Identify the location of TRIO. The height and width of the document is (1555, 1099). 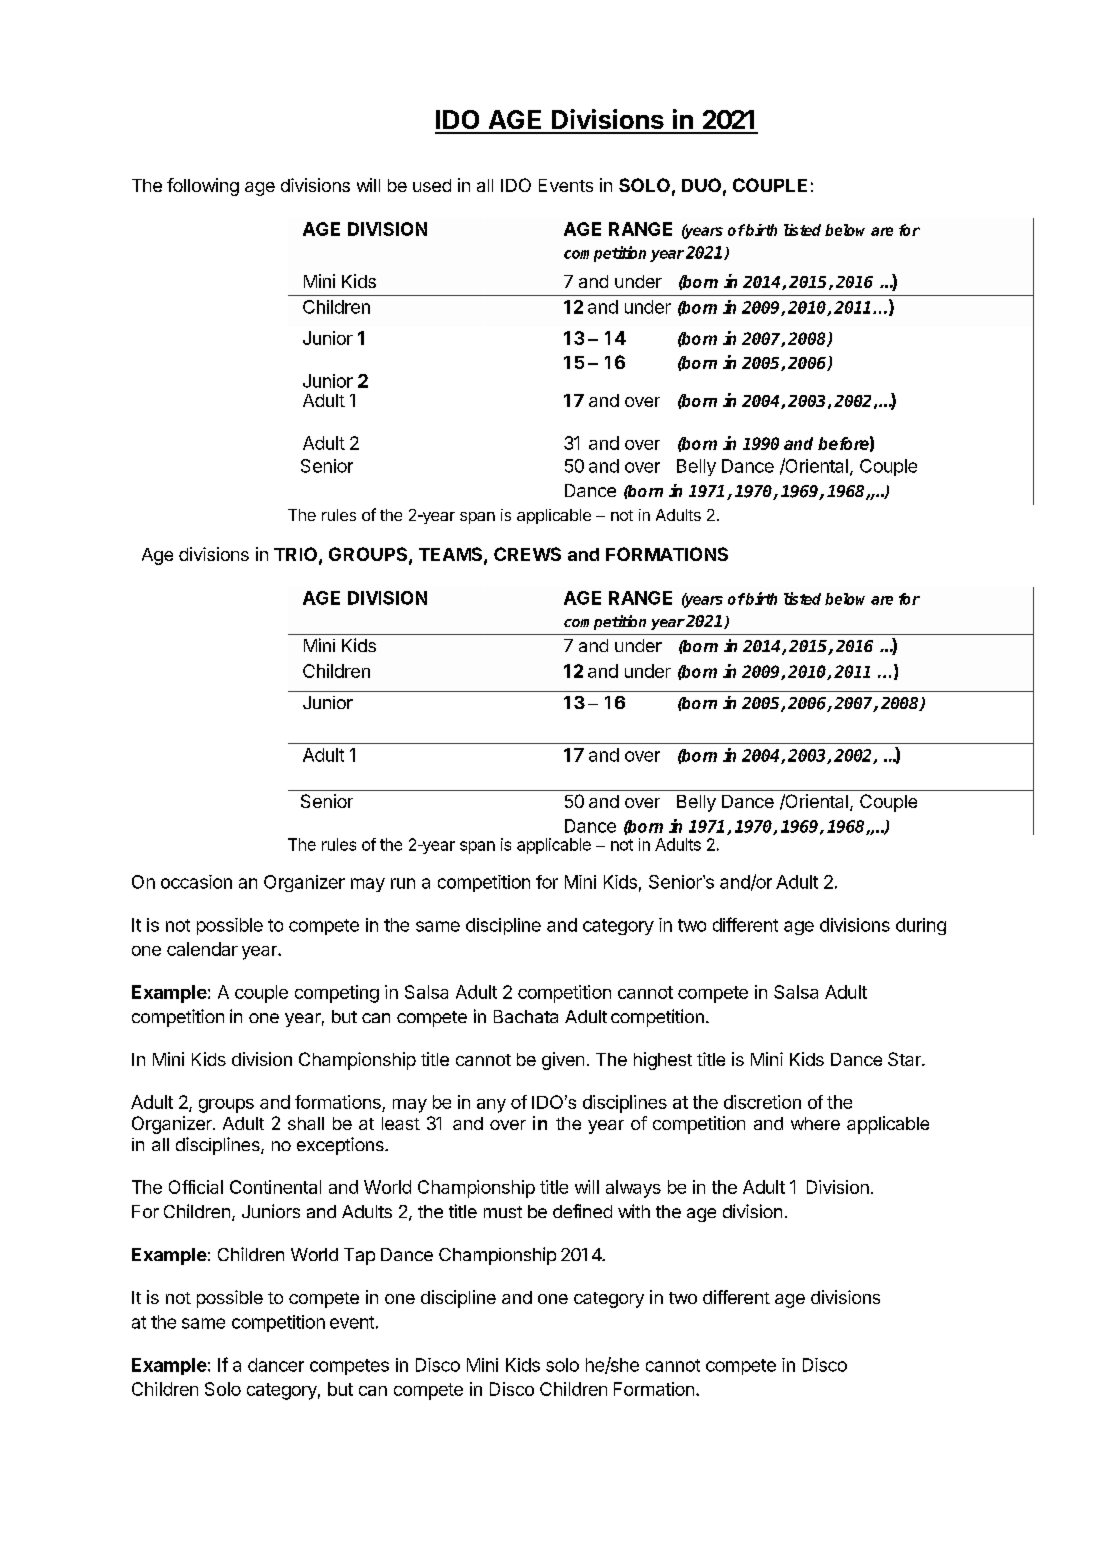
(295, 554).
